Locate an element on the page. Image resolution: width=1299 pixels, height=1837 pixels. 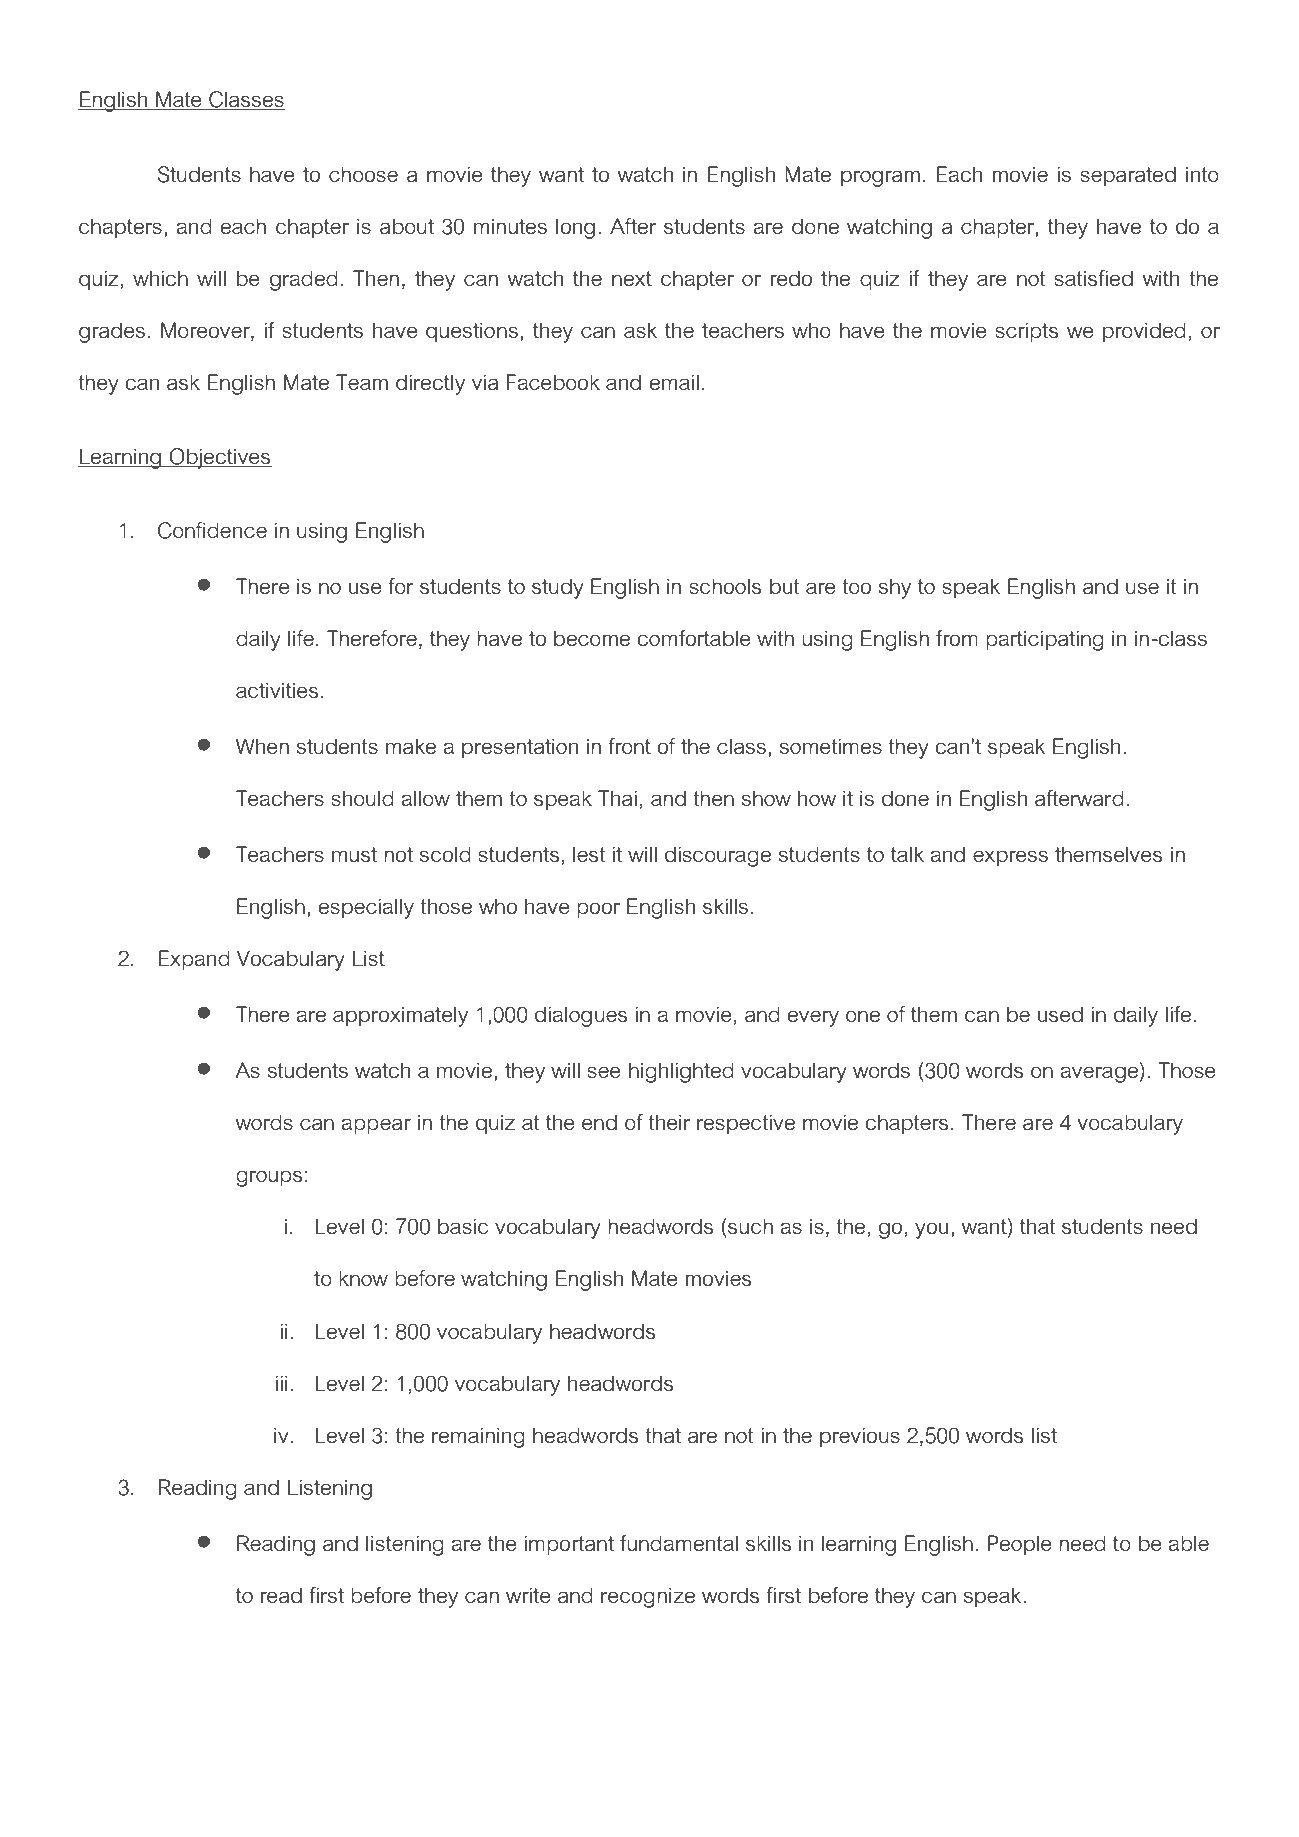
average is located at coordinates (1099, 1074).
